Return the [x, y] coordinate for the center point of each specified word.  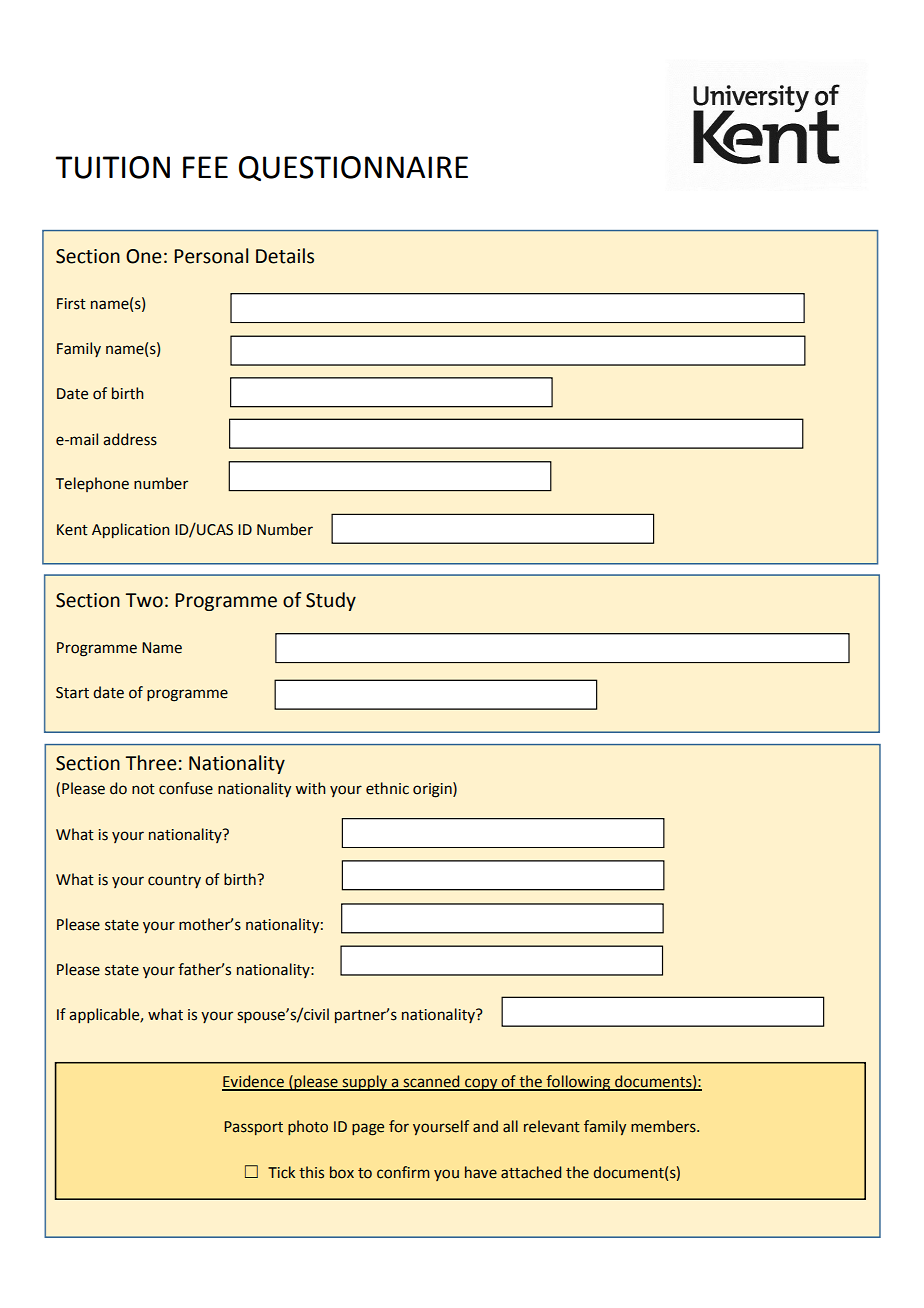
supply [365, 1083]
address [130, 439]
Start [72, 693]
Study [331, 601]
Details [285, 256]
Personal [211, 256]
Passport [253, 1128]
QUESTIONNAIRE [353, 168]
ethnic [387, 788]
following [578, 1083]
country [174, 881]
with [310, 788]
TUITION [113, 167]
